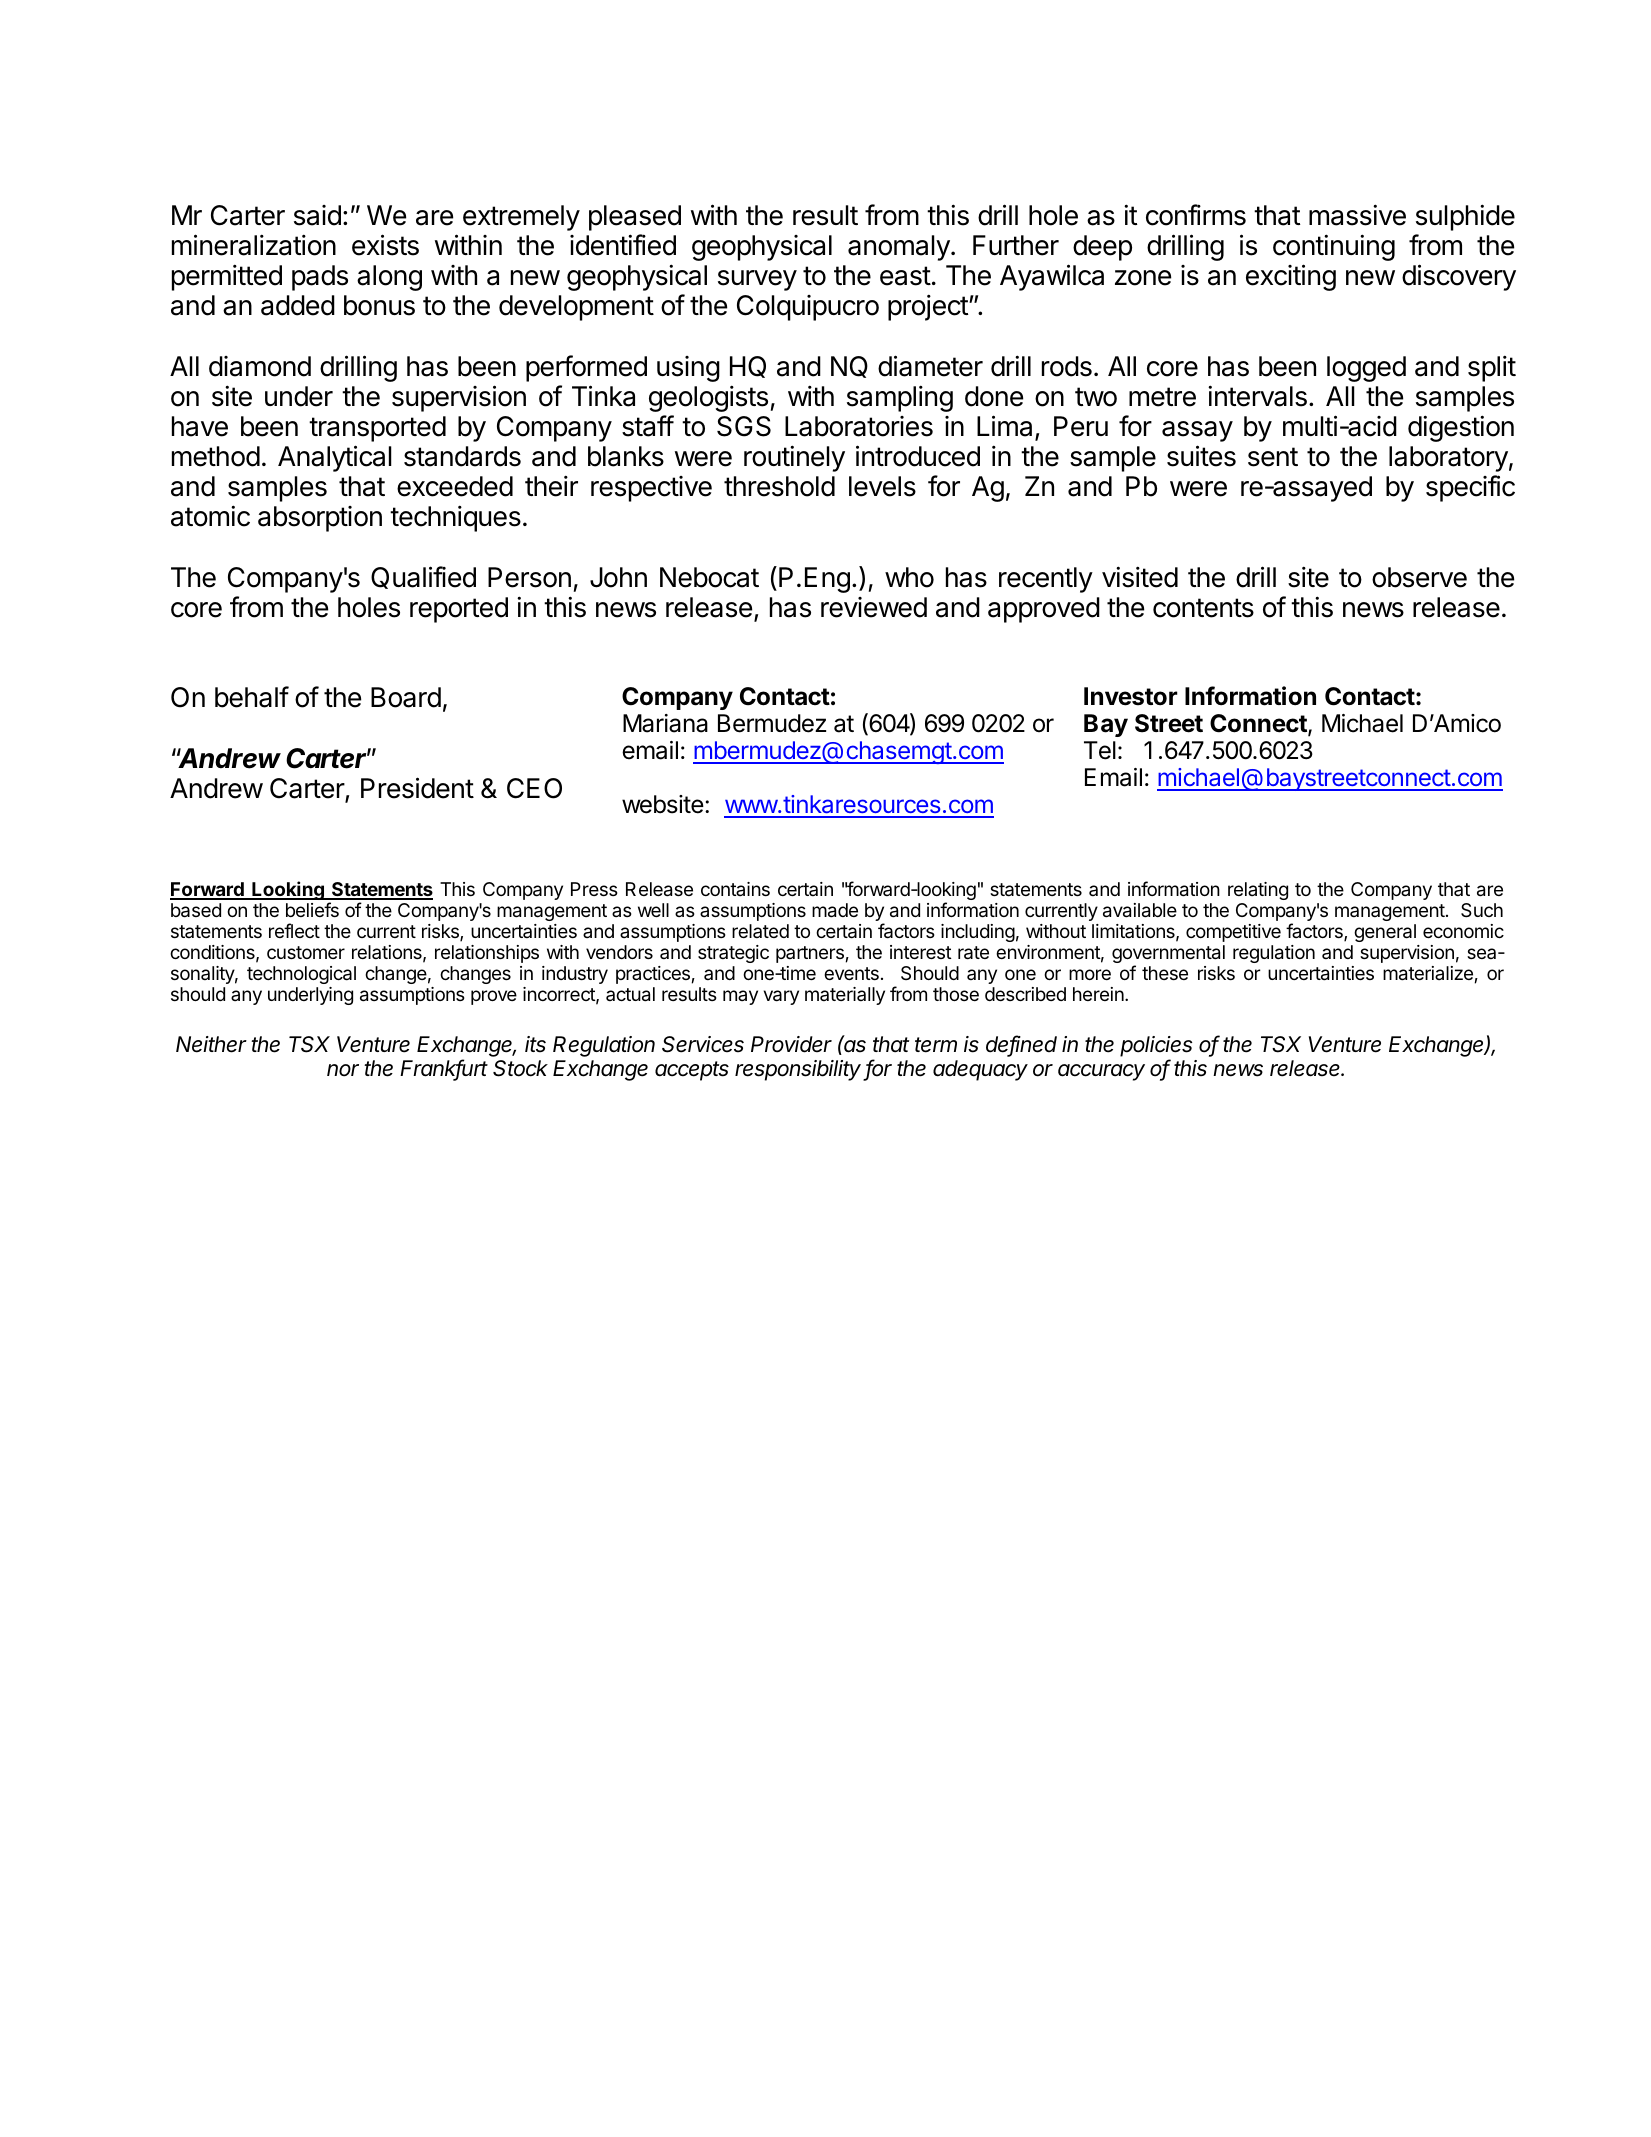  I want to click on sent, so click(1273, 457).
